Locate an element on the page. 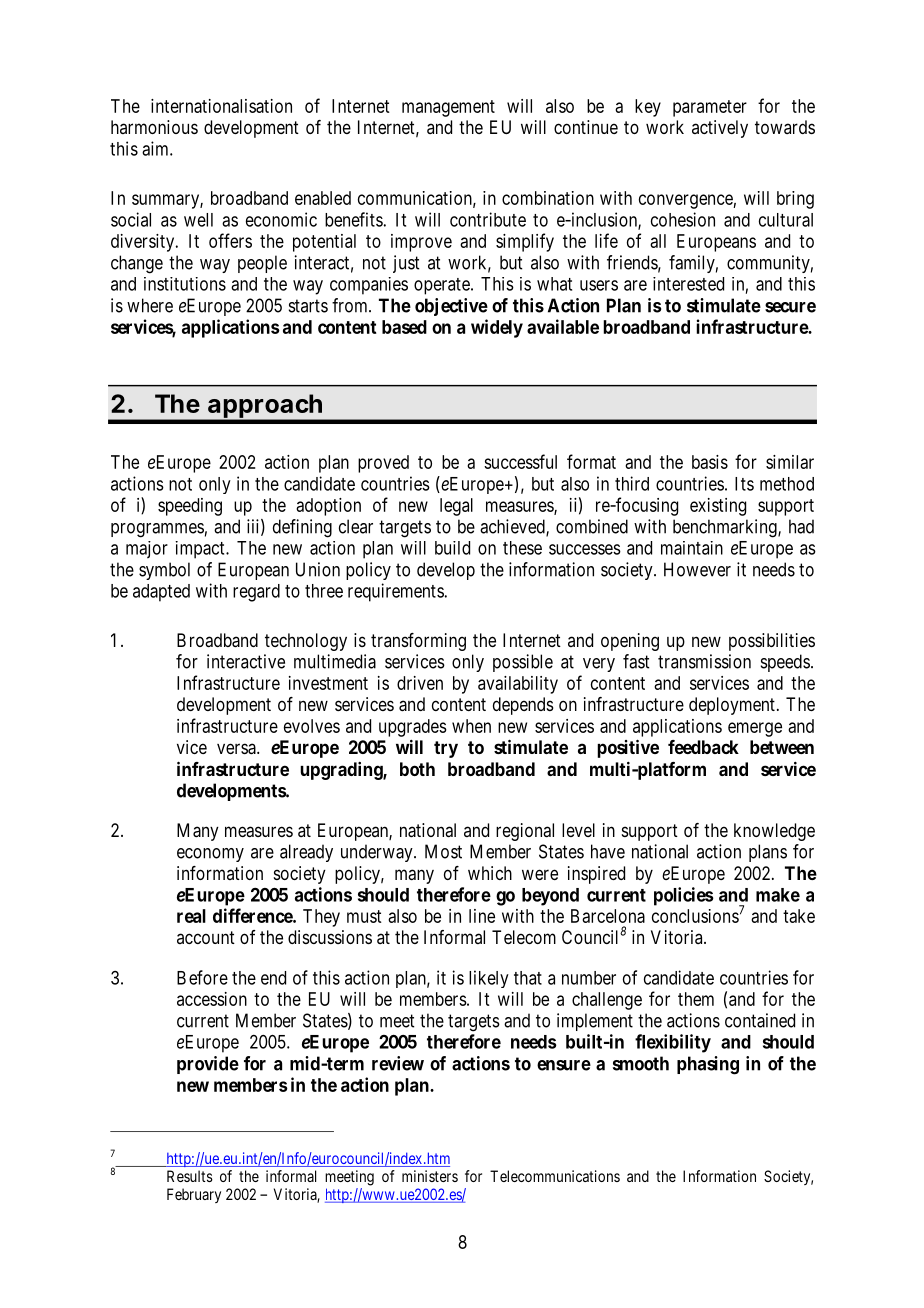 Image resolution: width=924 pixels, height=1308 pixels. regard is located at coordinates (256, 593).
